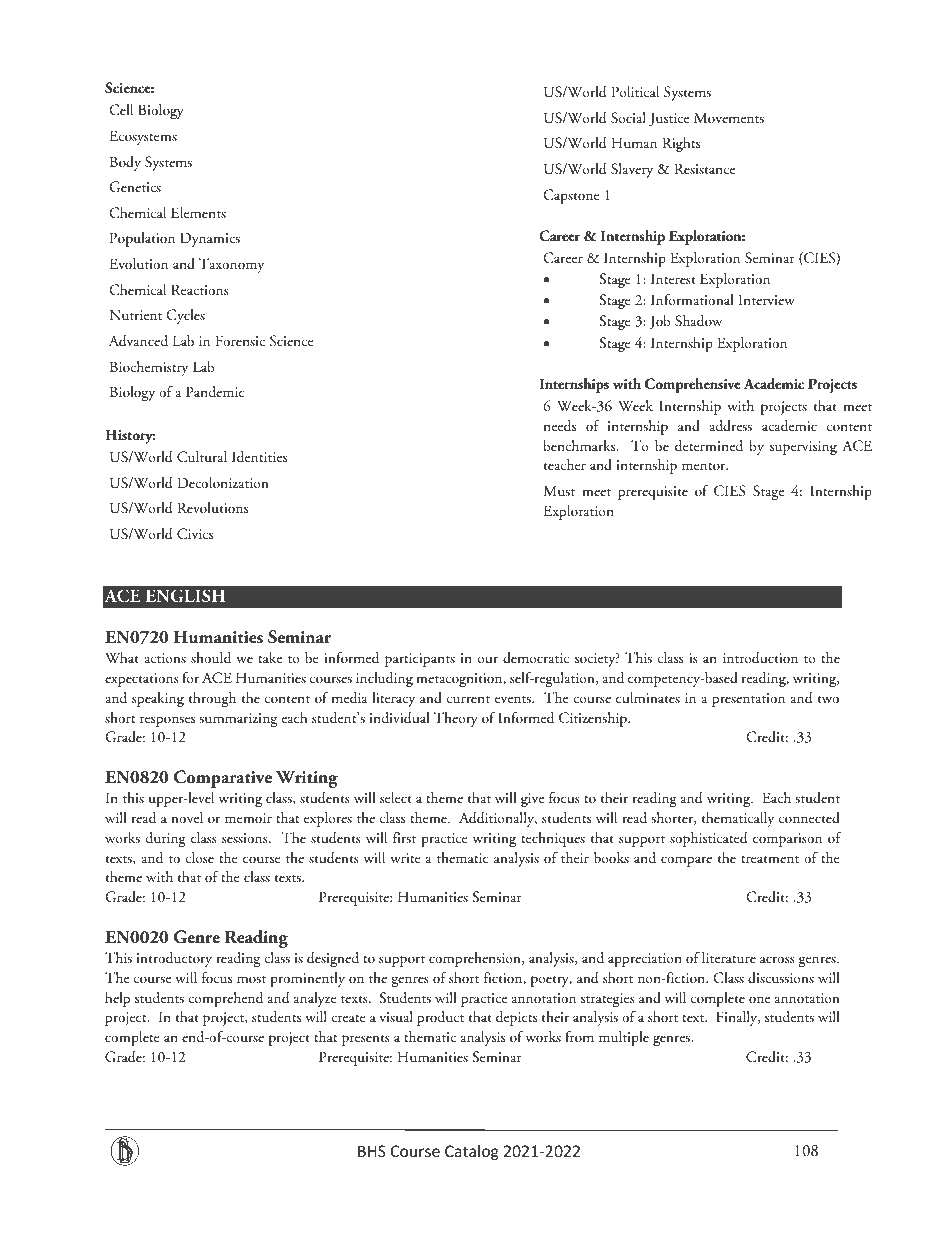  I want to click on Cell, so click(121, 110).
